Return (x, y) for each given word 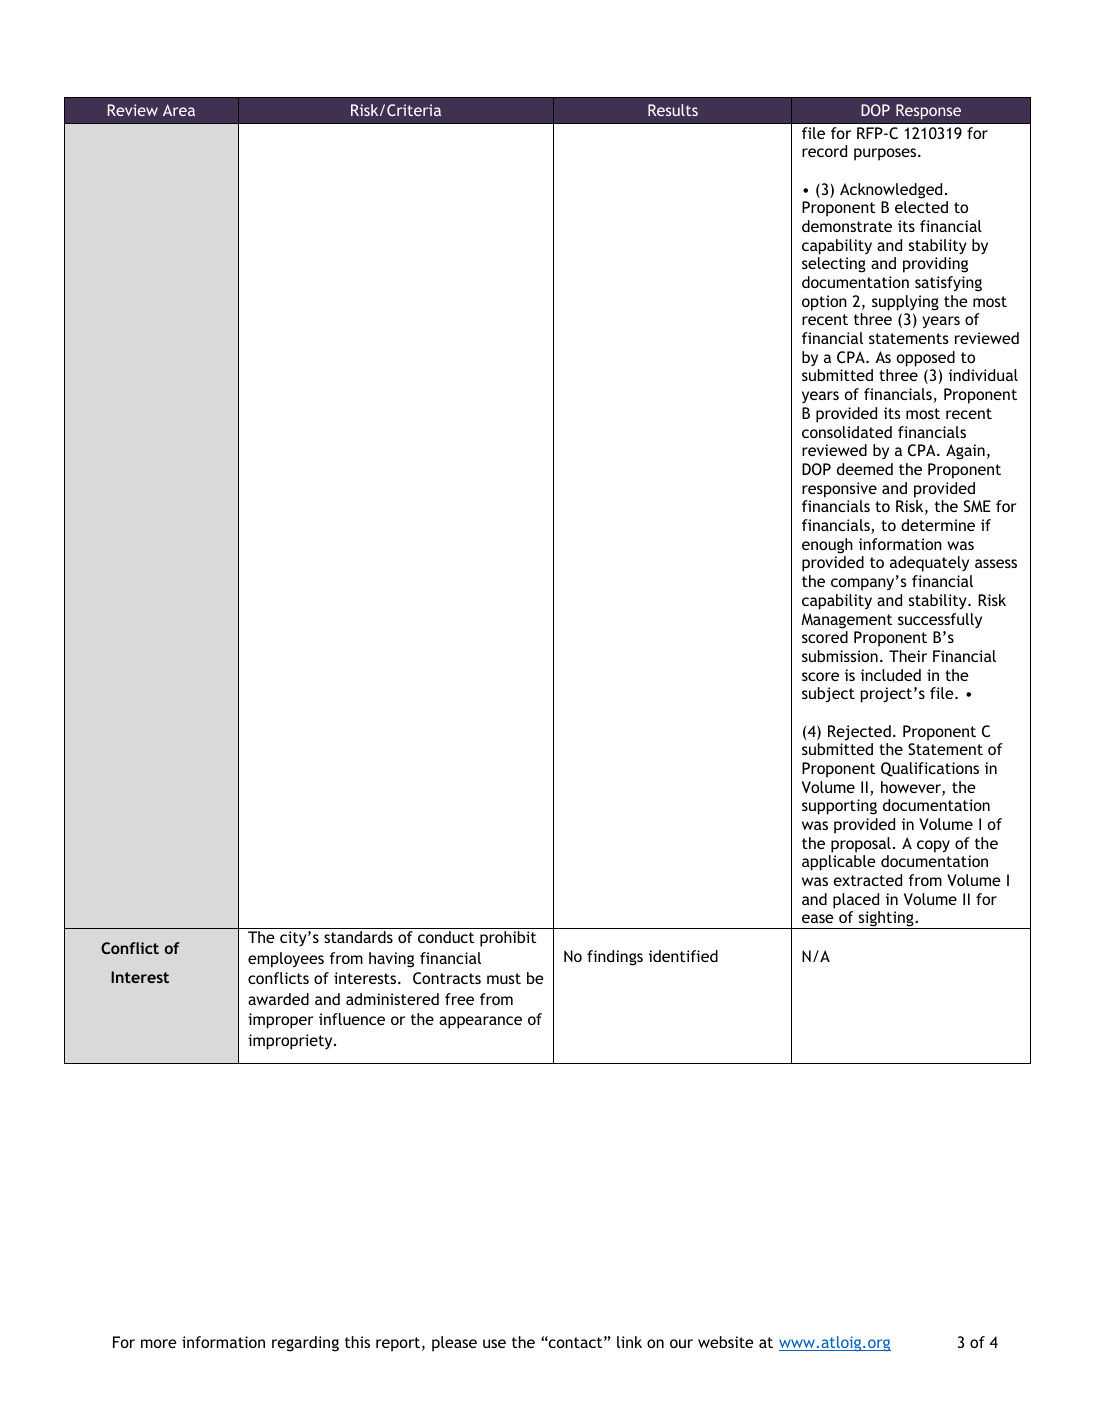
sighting (886, 920)
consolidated (847, 432)
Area (179, 110)
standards (358, 937)
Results (673, 110)
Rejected (859, 733)
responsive (839, 490)
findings (615, 958)
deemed (865, 469)
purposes (886, 154)
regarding (305, 1344)
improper (281, 1021)
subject (828, 695)
